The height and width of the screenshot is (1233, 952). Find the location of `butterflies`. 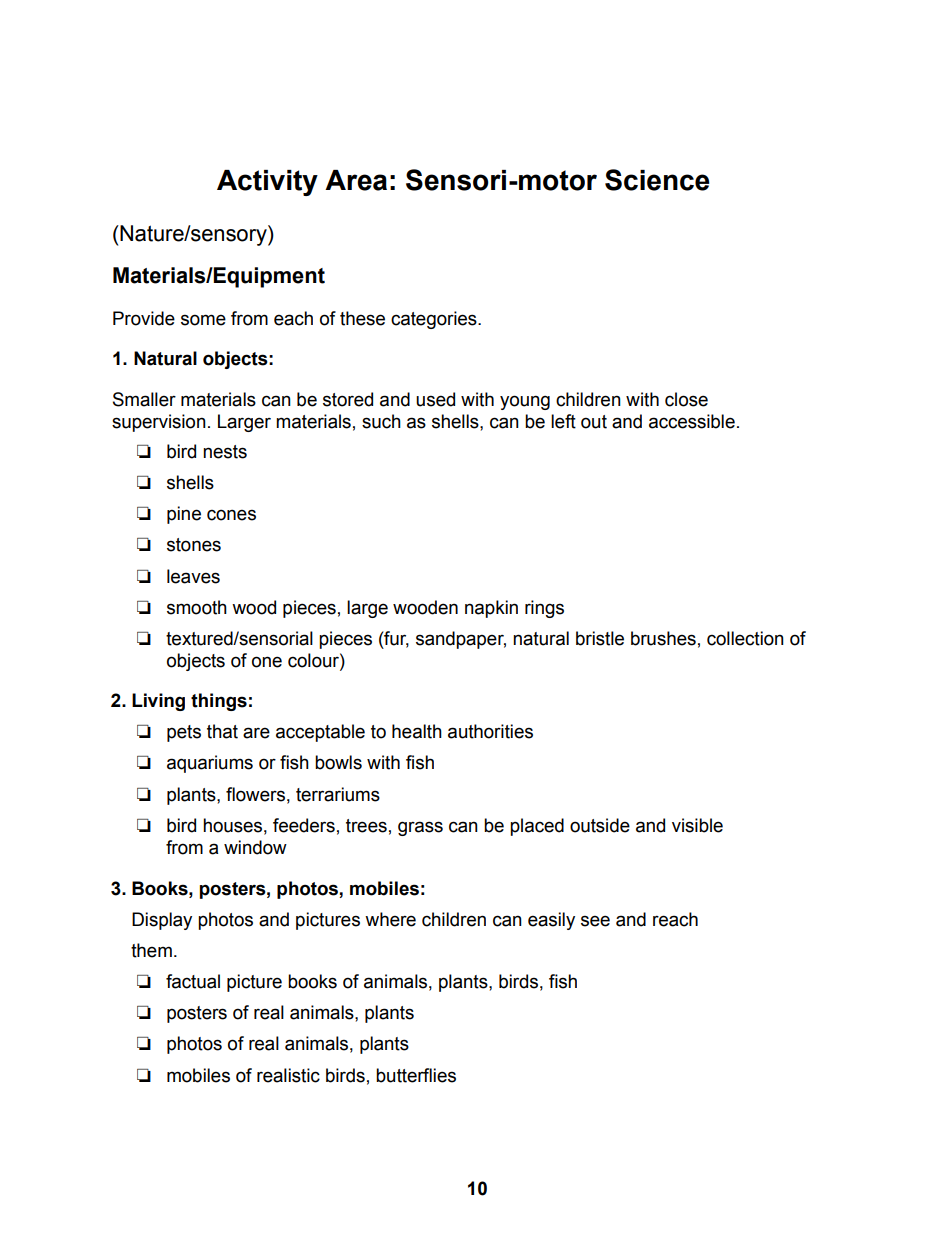

butterflies is located at coordinates (416, 1075).
